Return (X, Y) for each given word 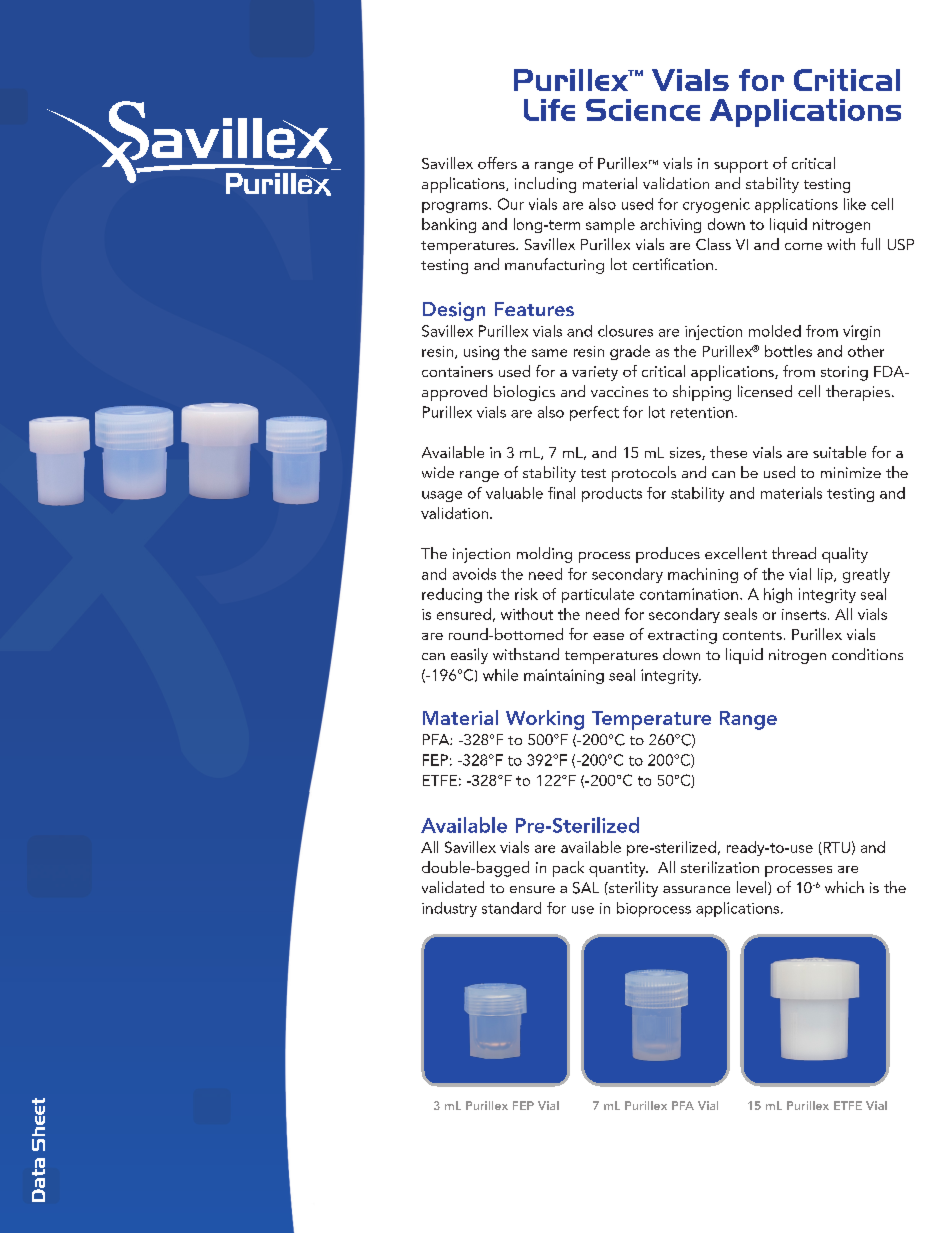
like (855, 204)
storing (844, 373)
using (481, 353)
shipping (702, 393)
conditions (867, 654)
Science (643, 110)
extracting (682, 636)
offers (497, 163)
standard (511, 908)
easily (469, 656)
